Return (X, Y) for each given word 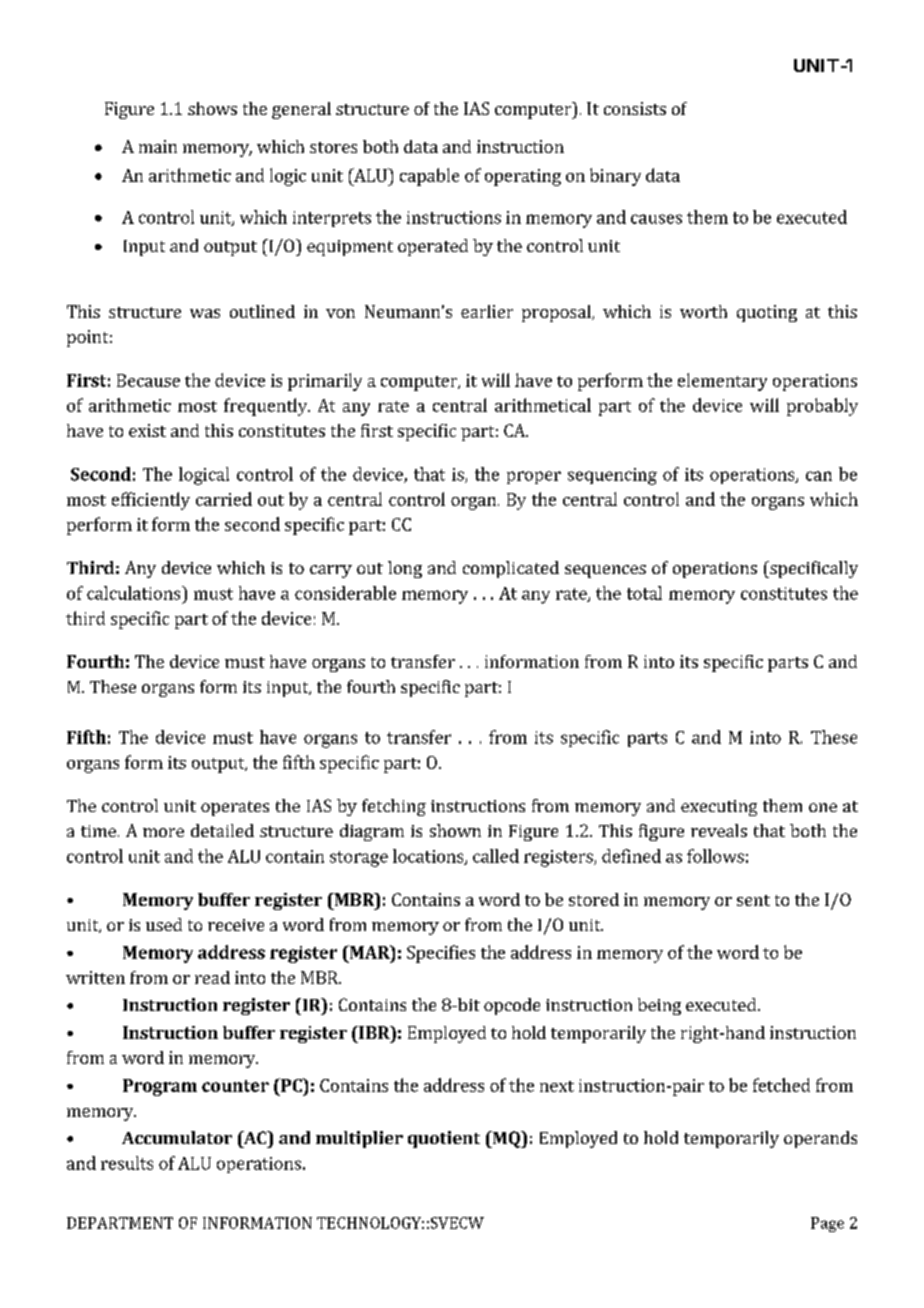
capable (429, 177)
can (819, 476)
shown (455, 830)
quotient (444, 1139)
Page (827, 1224)
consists (635, 108)
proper (534, 477)
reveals (719, 830)
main (158, 146)
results (127, 1163)
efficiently (151, 501)
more (163, 832)
